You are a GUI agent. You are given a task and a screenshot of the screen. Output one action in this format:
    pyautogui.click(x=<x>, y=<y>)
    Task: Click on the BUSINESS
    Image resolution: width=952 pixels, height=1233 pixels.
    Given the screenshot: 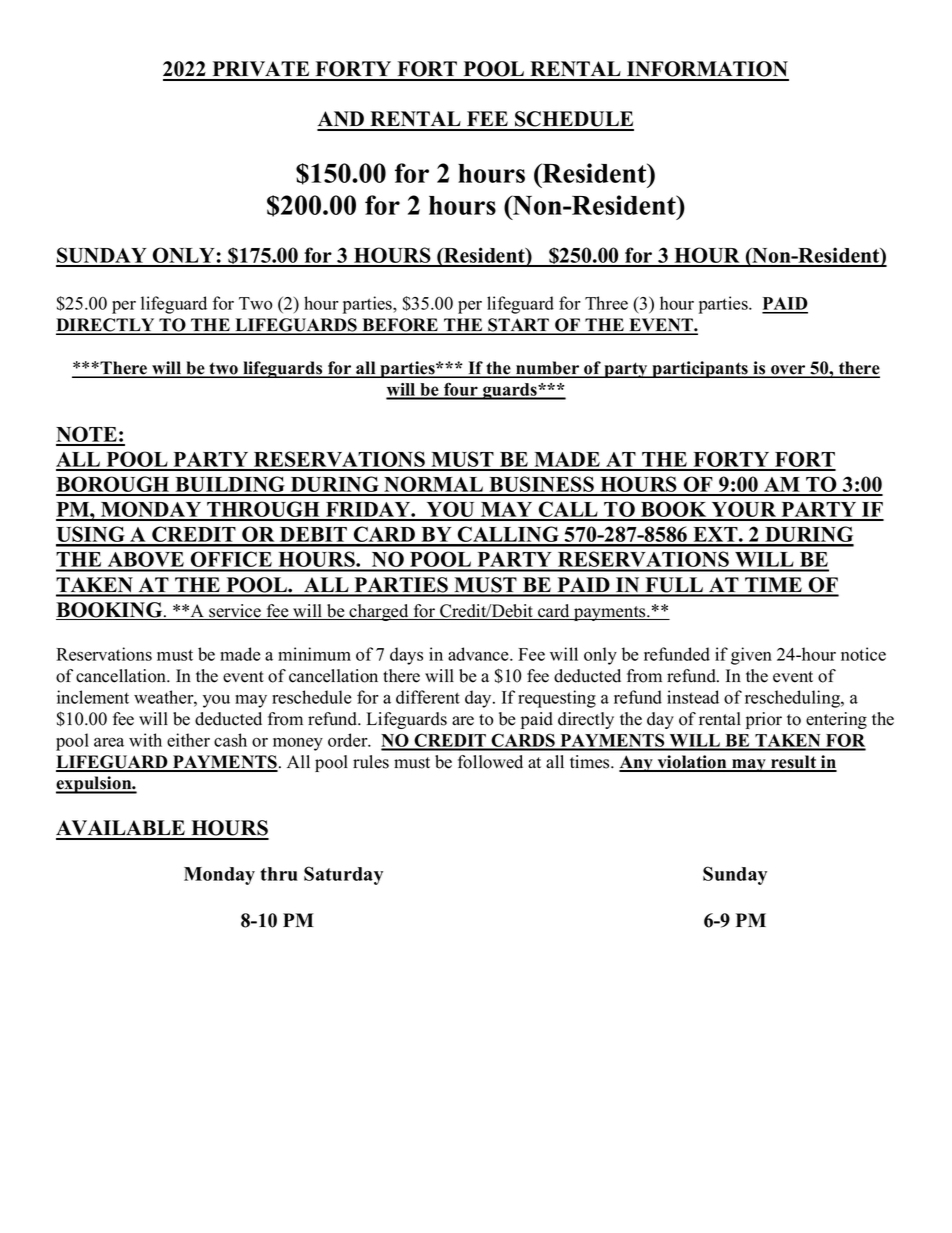 What is the action you would take?
    pyautogui.click(x=541, y=485)
